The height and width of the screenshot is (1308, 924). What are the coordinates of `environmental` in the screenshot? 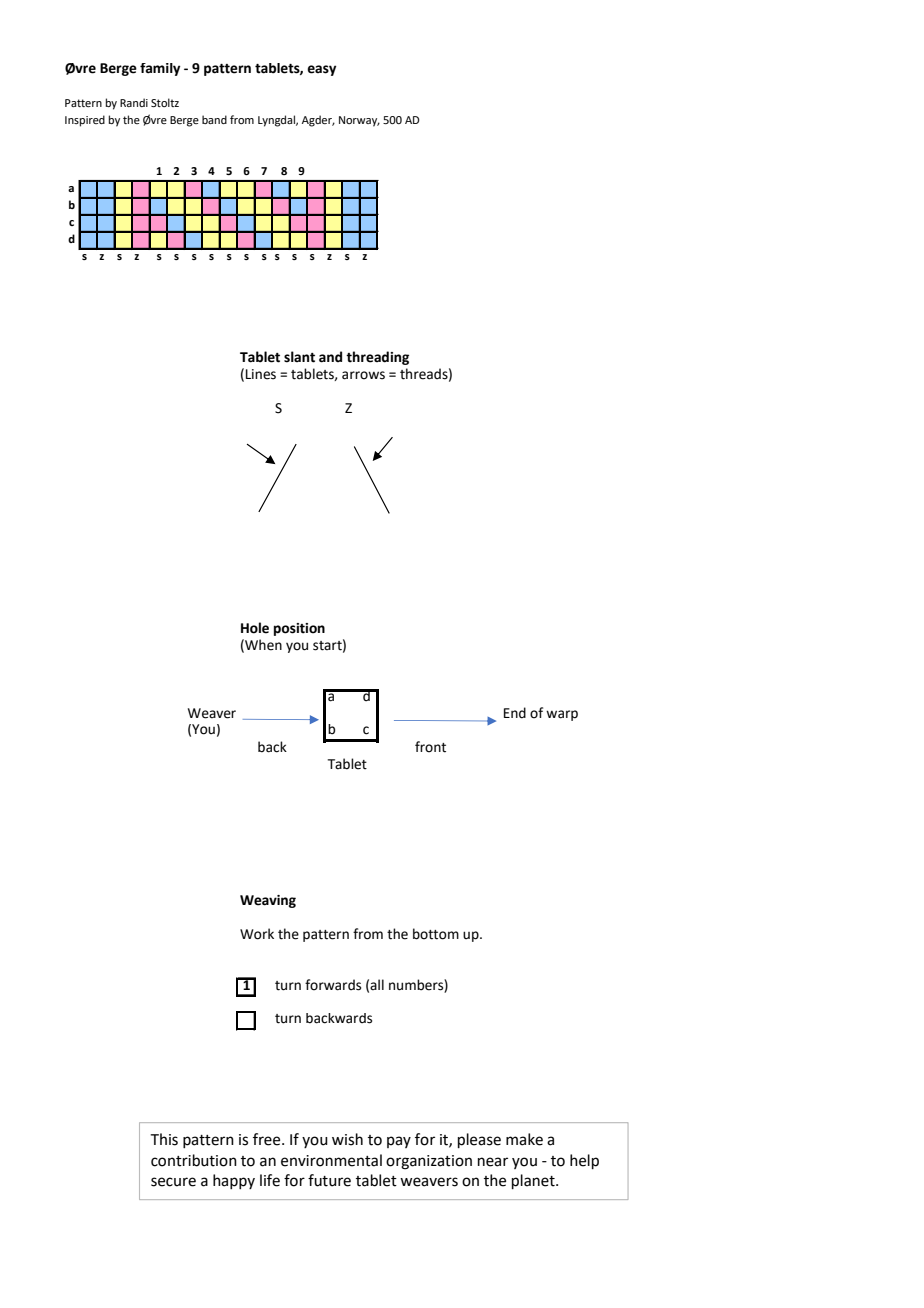 It's located at (331, 1160).
